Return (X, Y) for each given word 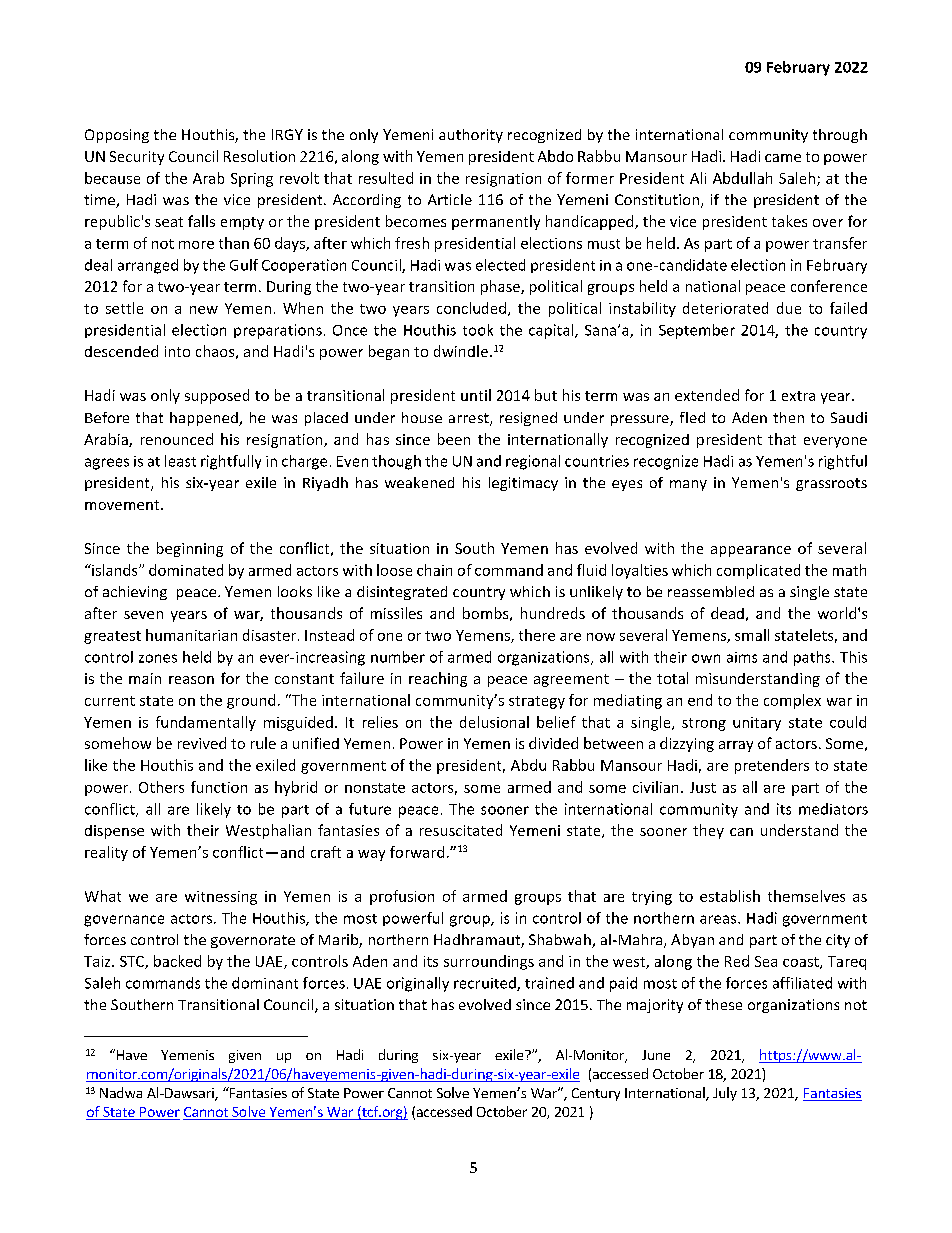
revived (202, 743)
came (783, 158)
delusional (494, 722)
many (688, 485)
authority (471, 136)
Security (137, 158)
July (725, 1094)
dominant (265, 983)
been (454, 439)
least (180, 461)
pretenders (772, 766)
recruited (486, 984)
